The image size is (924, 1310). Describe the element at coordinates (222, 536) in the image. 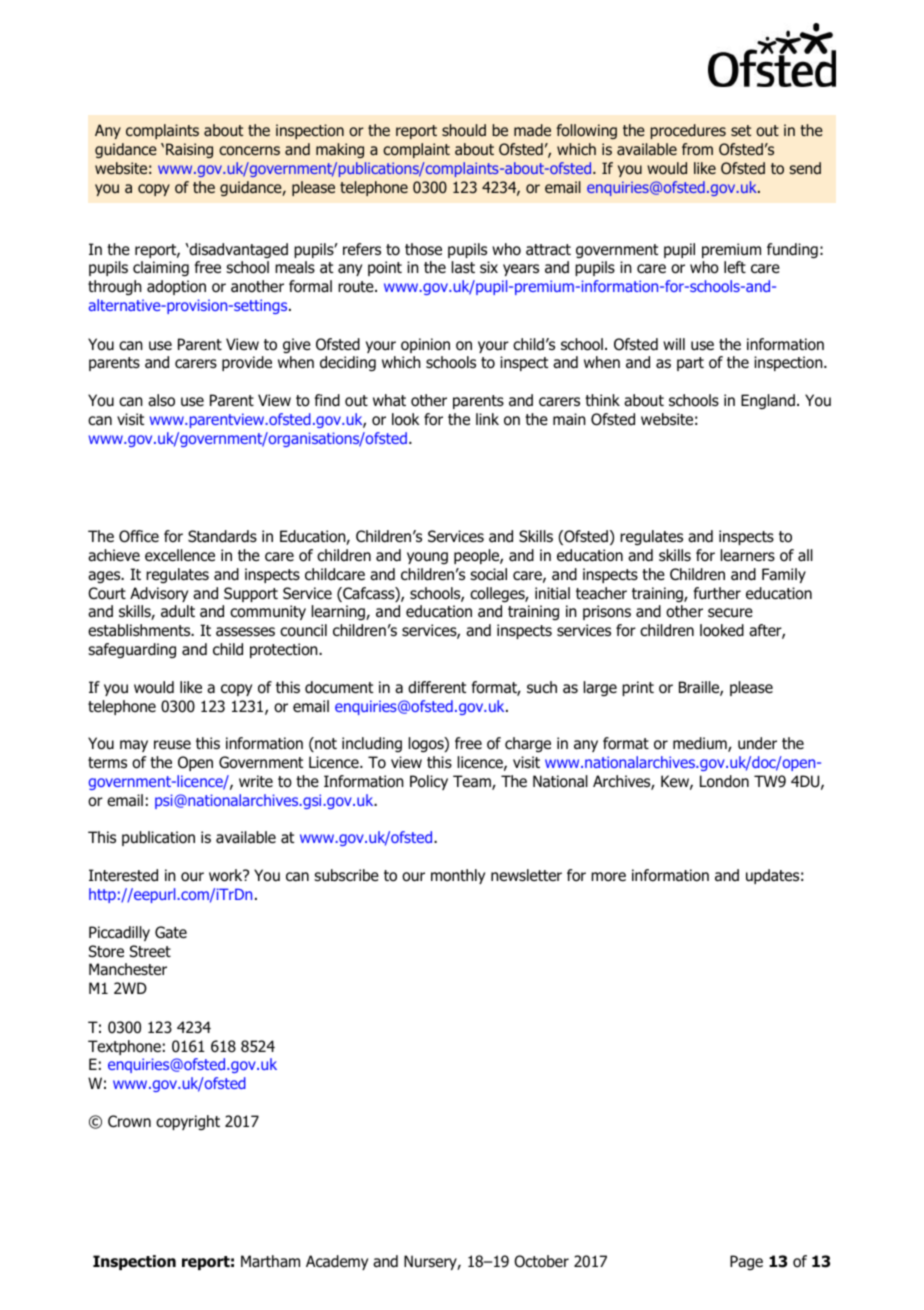

I see `Standards` at that location.
